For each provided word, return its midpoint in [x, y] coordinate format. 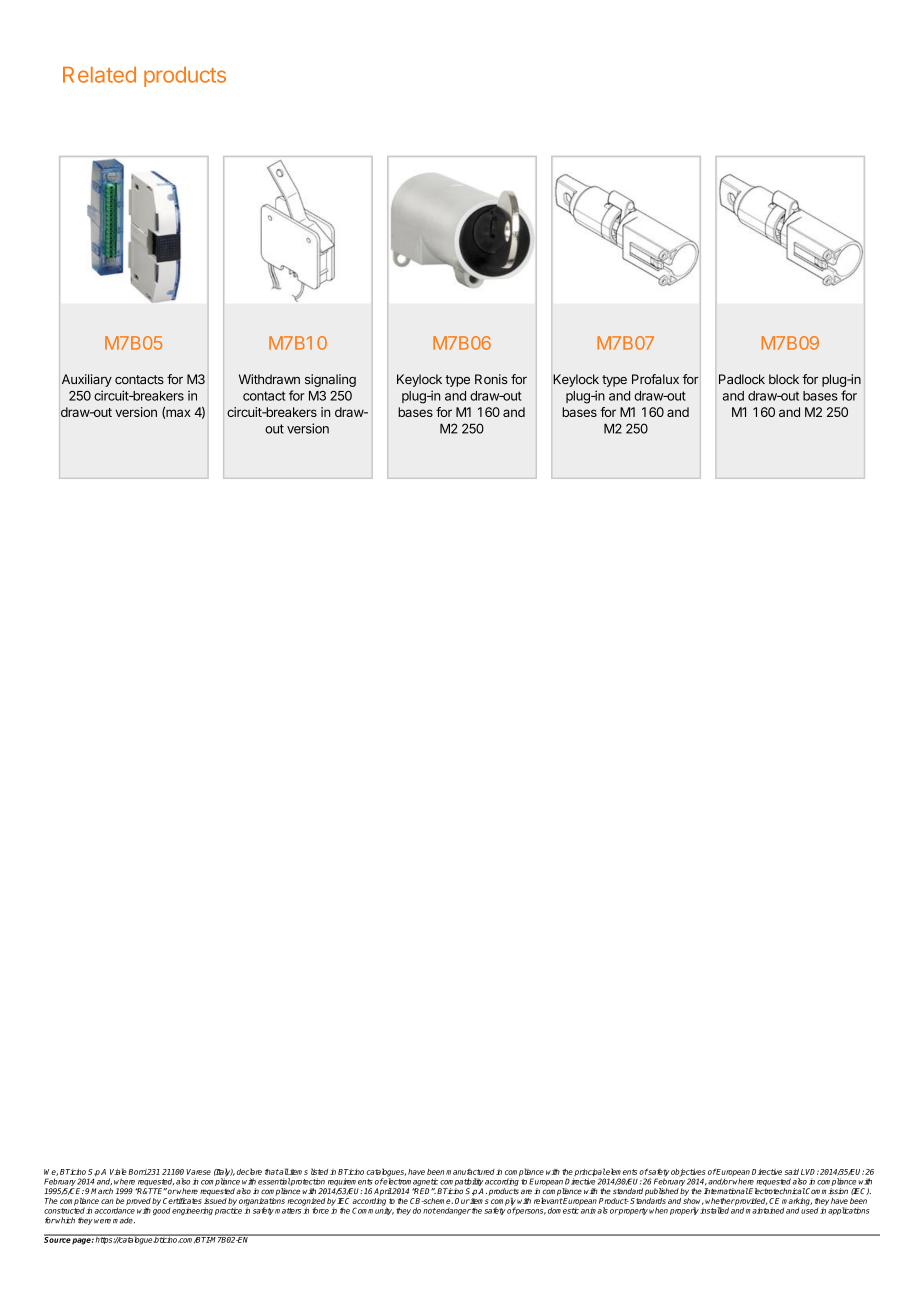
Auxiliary [87, 380]
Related [99, 75]
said [791, 1172]
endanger [453, 1211]
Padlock [742, 379]
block [784, 379]
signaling [330, 380]
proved [138, 1203]
